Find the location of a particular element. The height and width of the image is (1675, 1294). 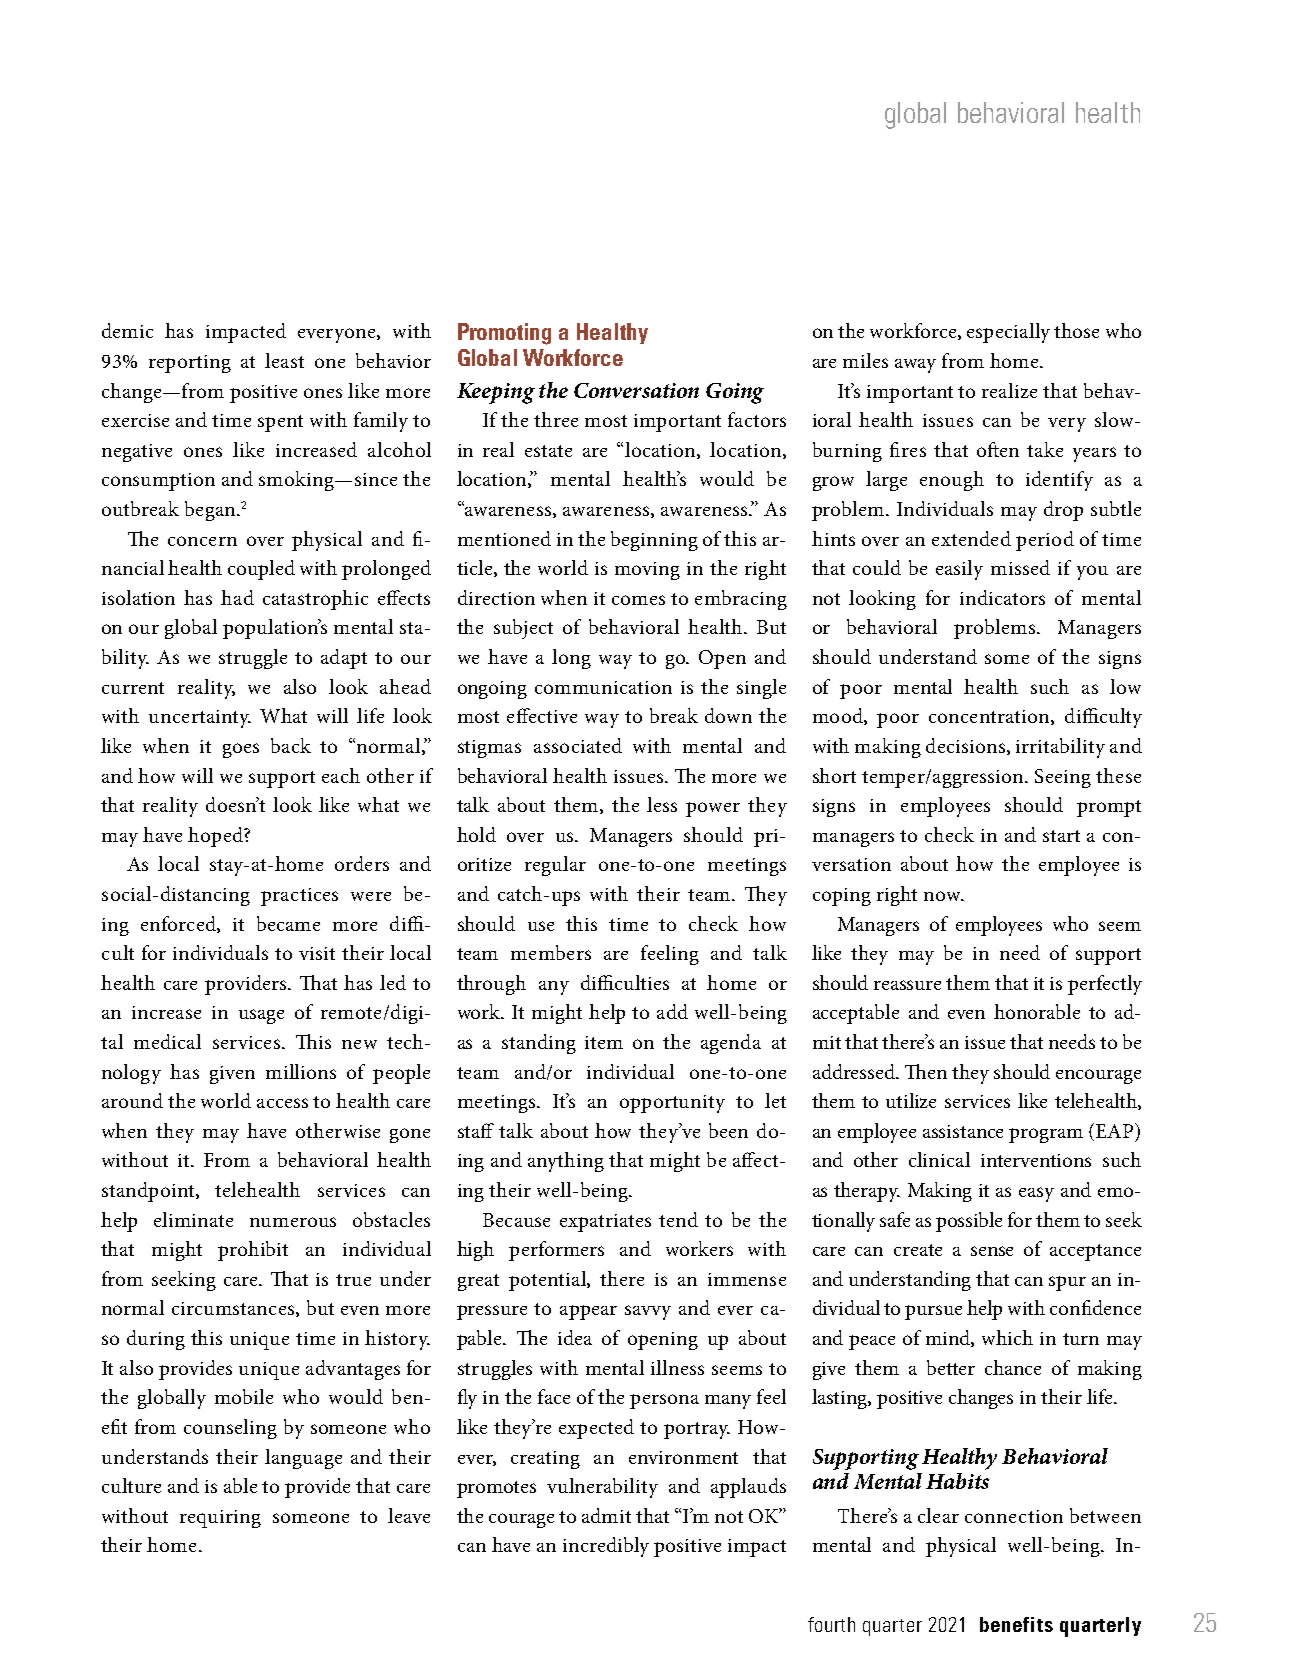

incredibly is located at coordinates (606, 1547).
